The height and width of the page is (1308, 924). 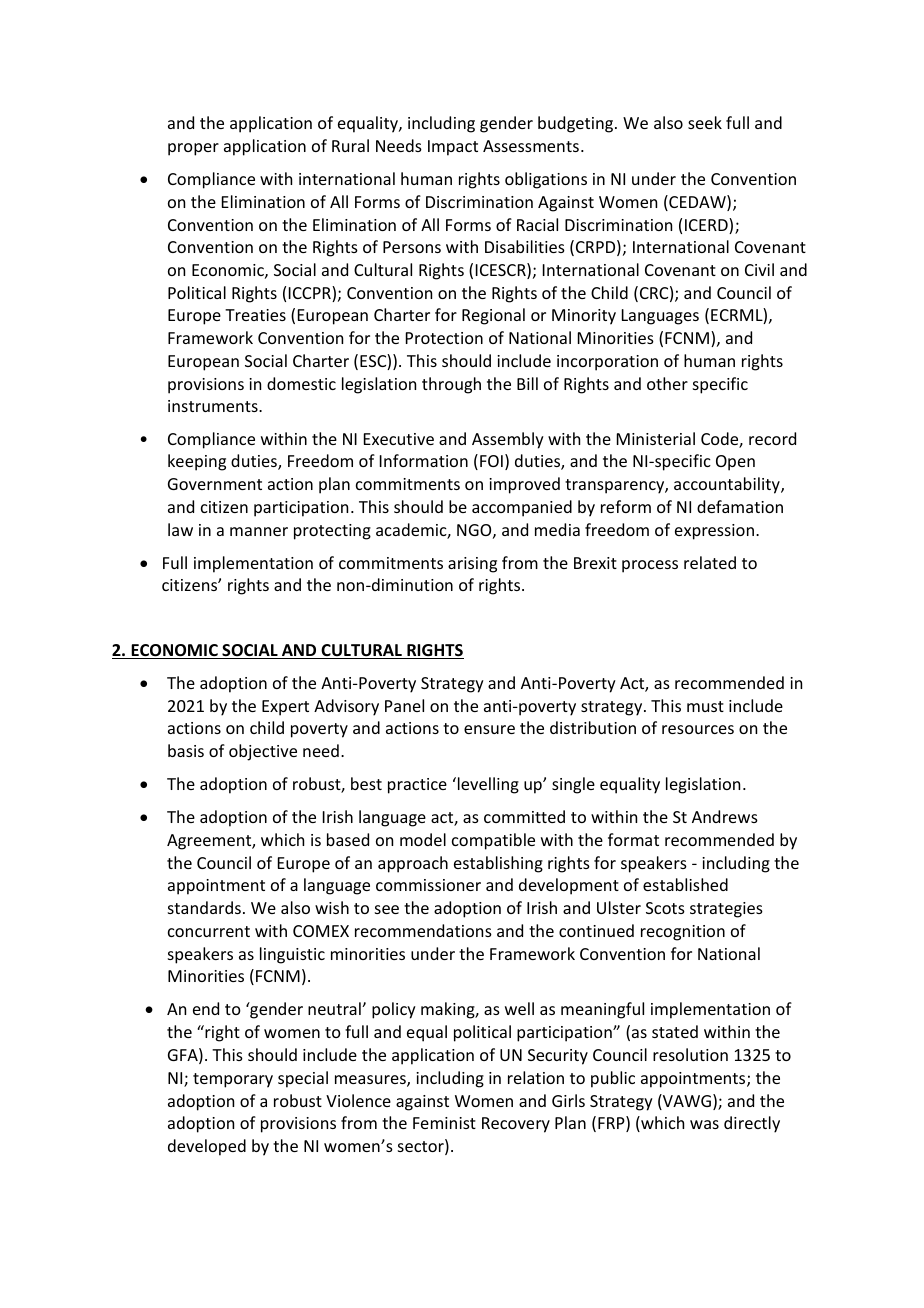 What do you see at coordinates (193, 149) in the page?
I see `proper` at bounding box center [193, 149].
